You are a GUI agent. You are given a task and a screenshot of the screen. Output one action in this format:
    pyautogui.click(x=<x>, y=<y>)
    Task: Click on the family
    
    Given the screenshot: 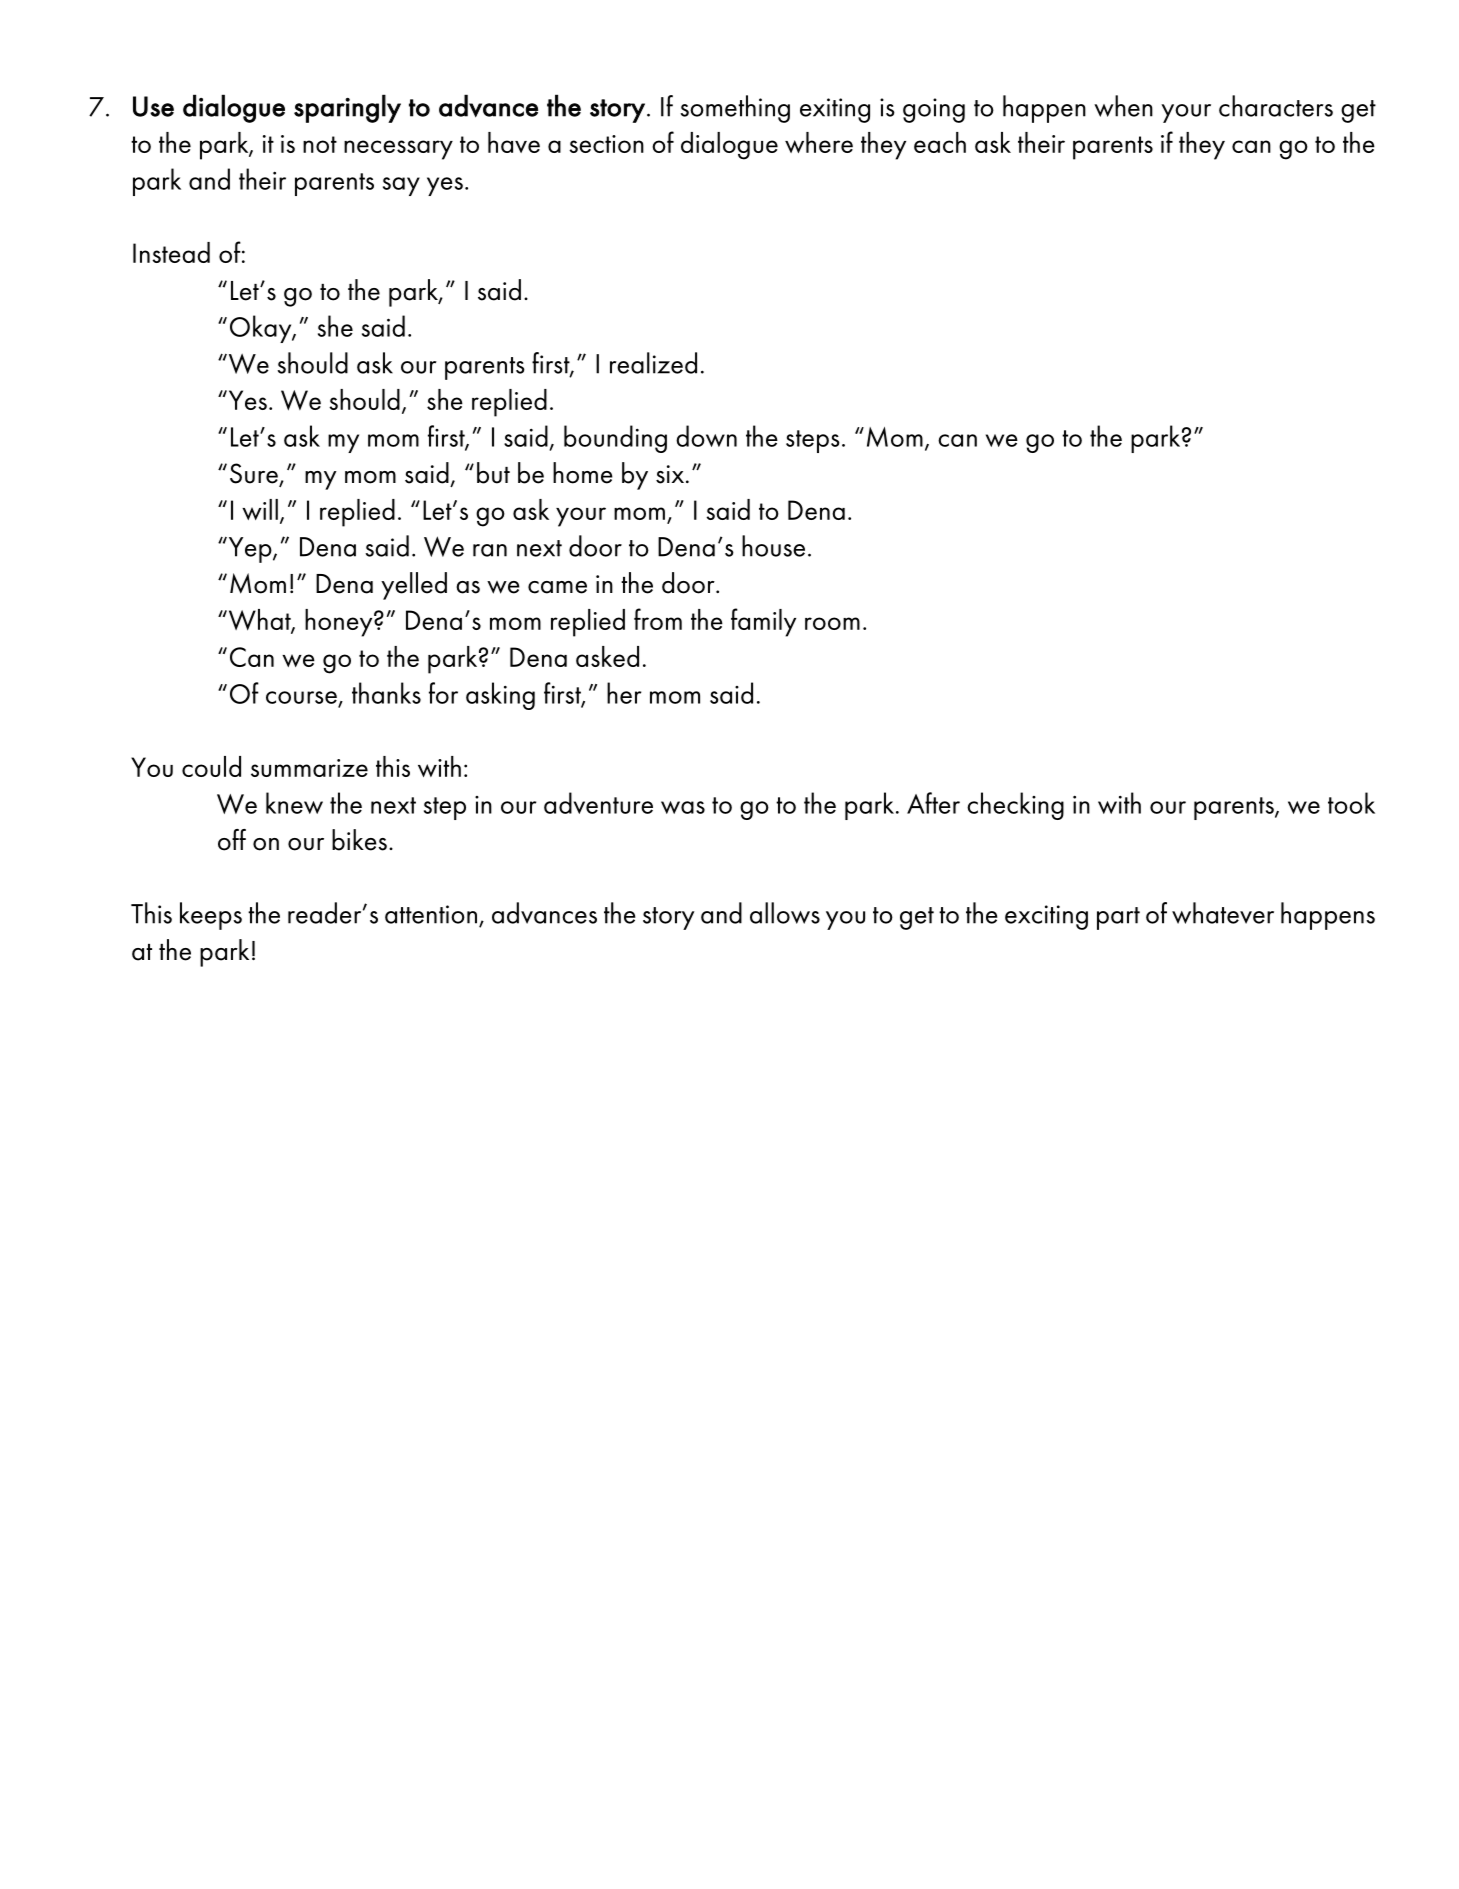 What is the action you would take?
    pyautogui.click(x=763, y=622)
